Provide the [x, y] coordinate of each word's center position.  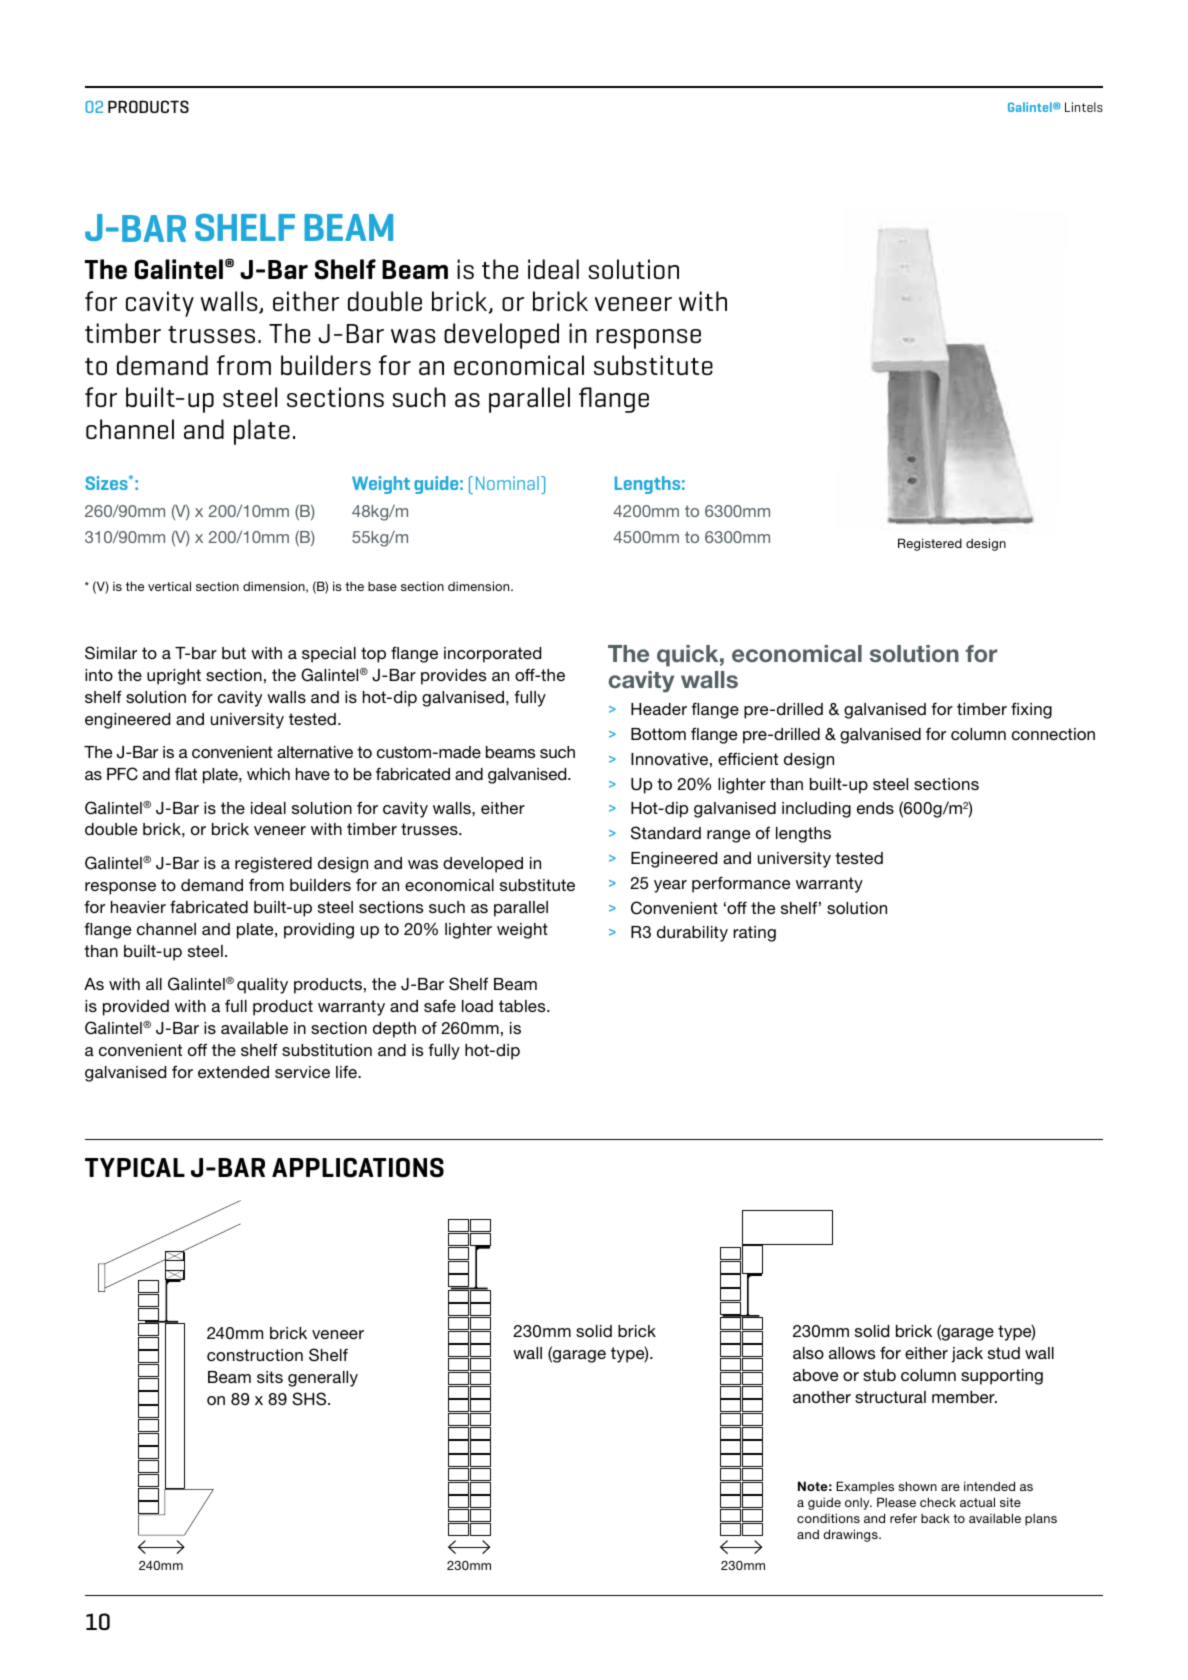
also [808, 1353]
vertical [169, 586]
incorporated [492, 655]
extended [233, 1072]
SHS [310, 1399]
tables [523, 1006]
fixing [1031, 710]
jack [967, 1355]
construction [255, 1355]
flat [186, 773]
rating [754, 934]
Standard [666, 833]
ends [875, 808]
